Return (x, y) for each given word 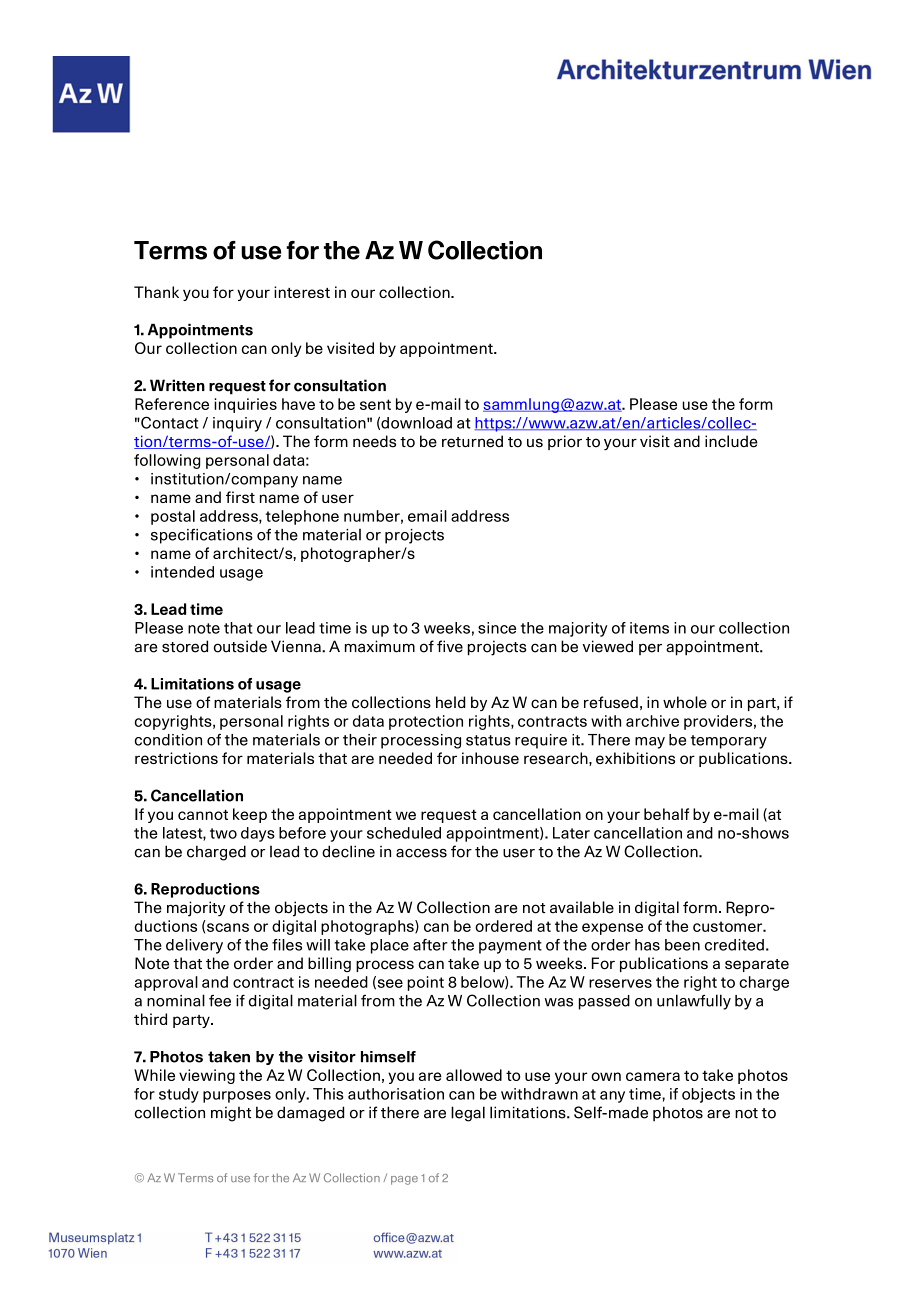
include (731, 441)
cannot (203, 814)
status (488, 740)
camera (653, 1076)
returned (472, 441)
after (430, 945)
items (649, 628)
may (650, 743)
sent (375, 404)
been (682, 945)
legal (468, 1114)
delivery (194, 946)
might (231, 1114)
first (240, 497)
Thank (156, 292)
